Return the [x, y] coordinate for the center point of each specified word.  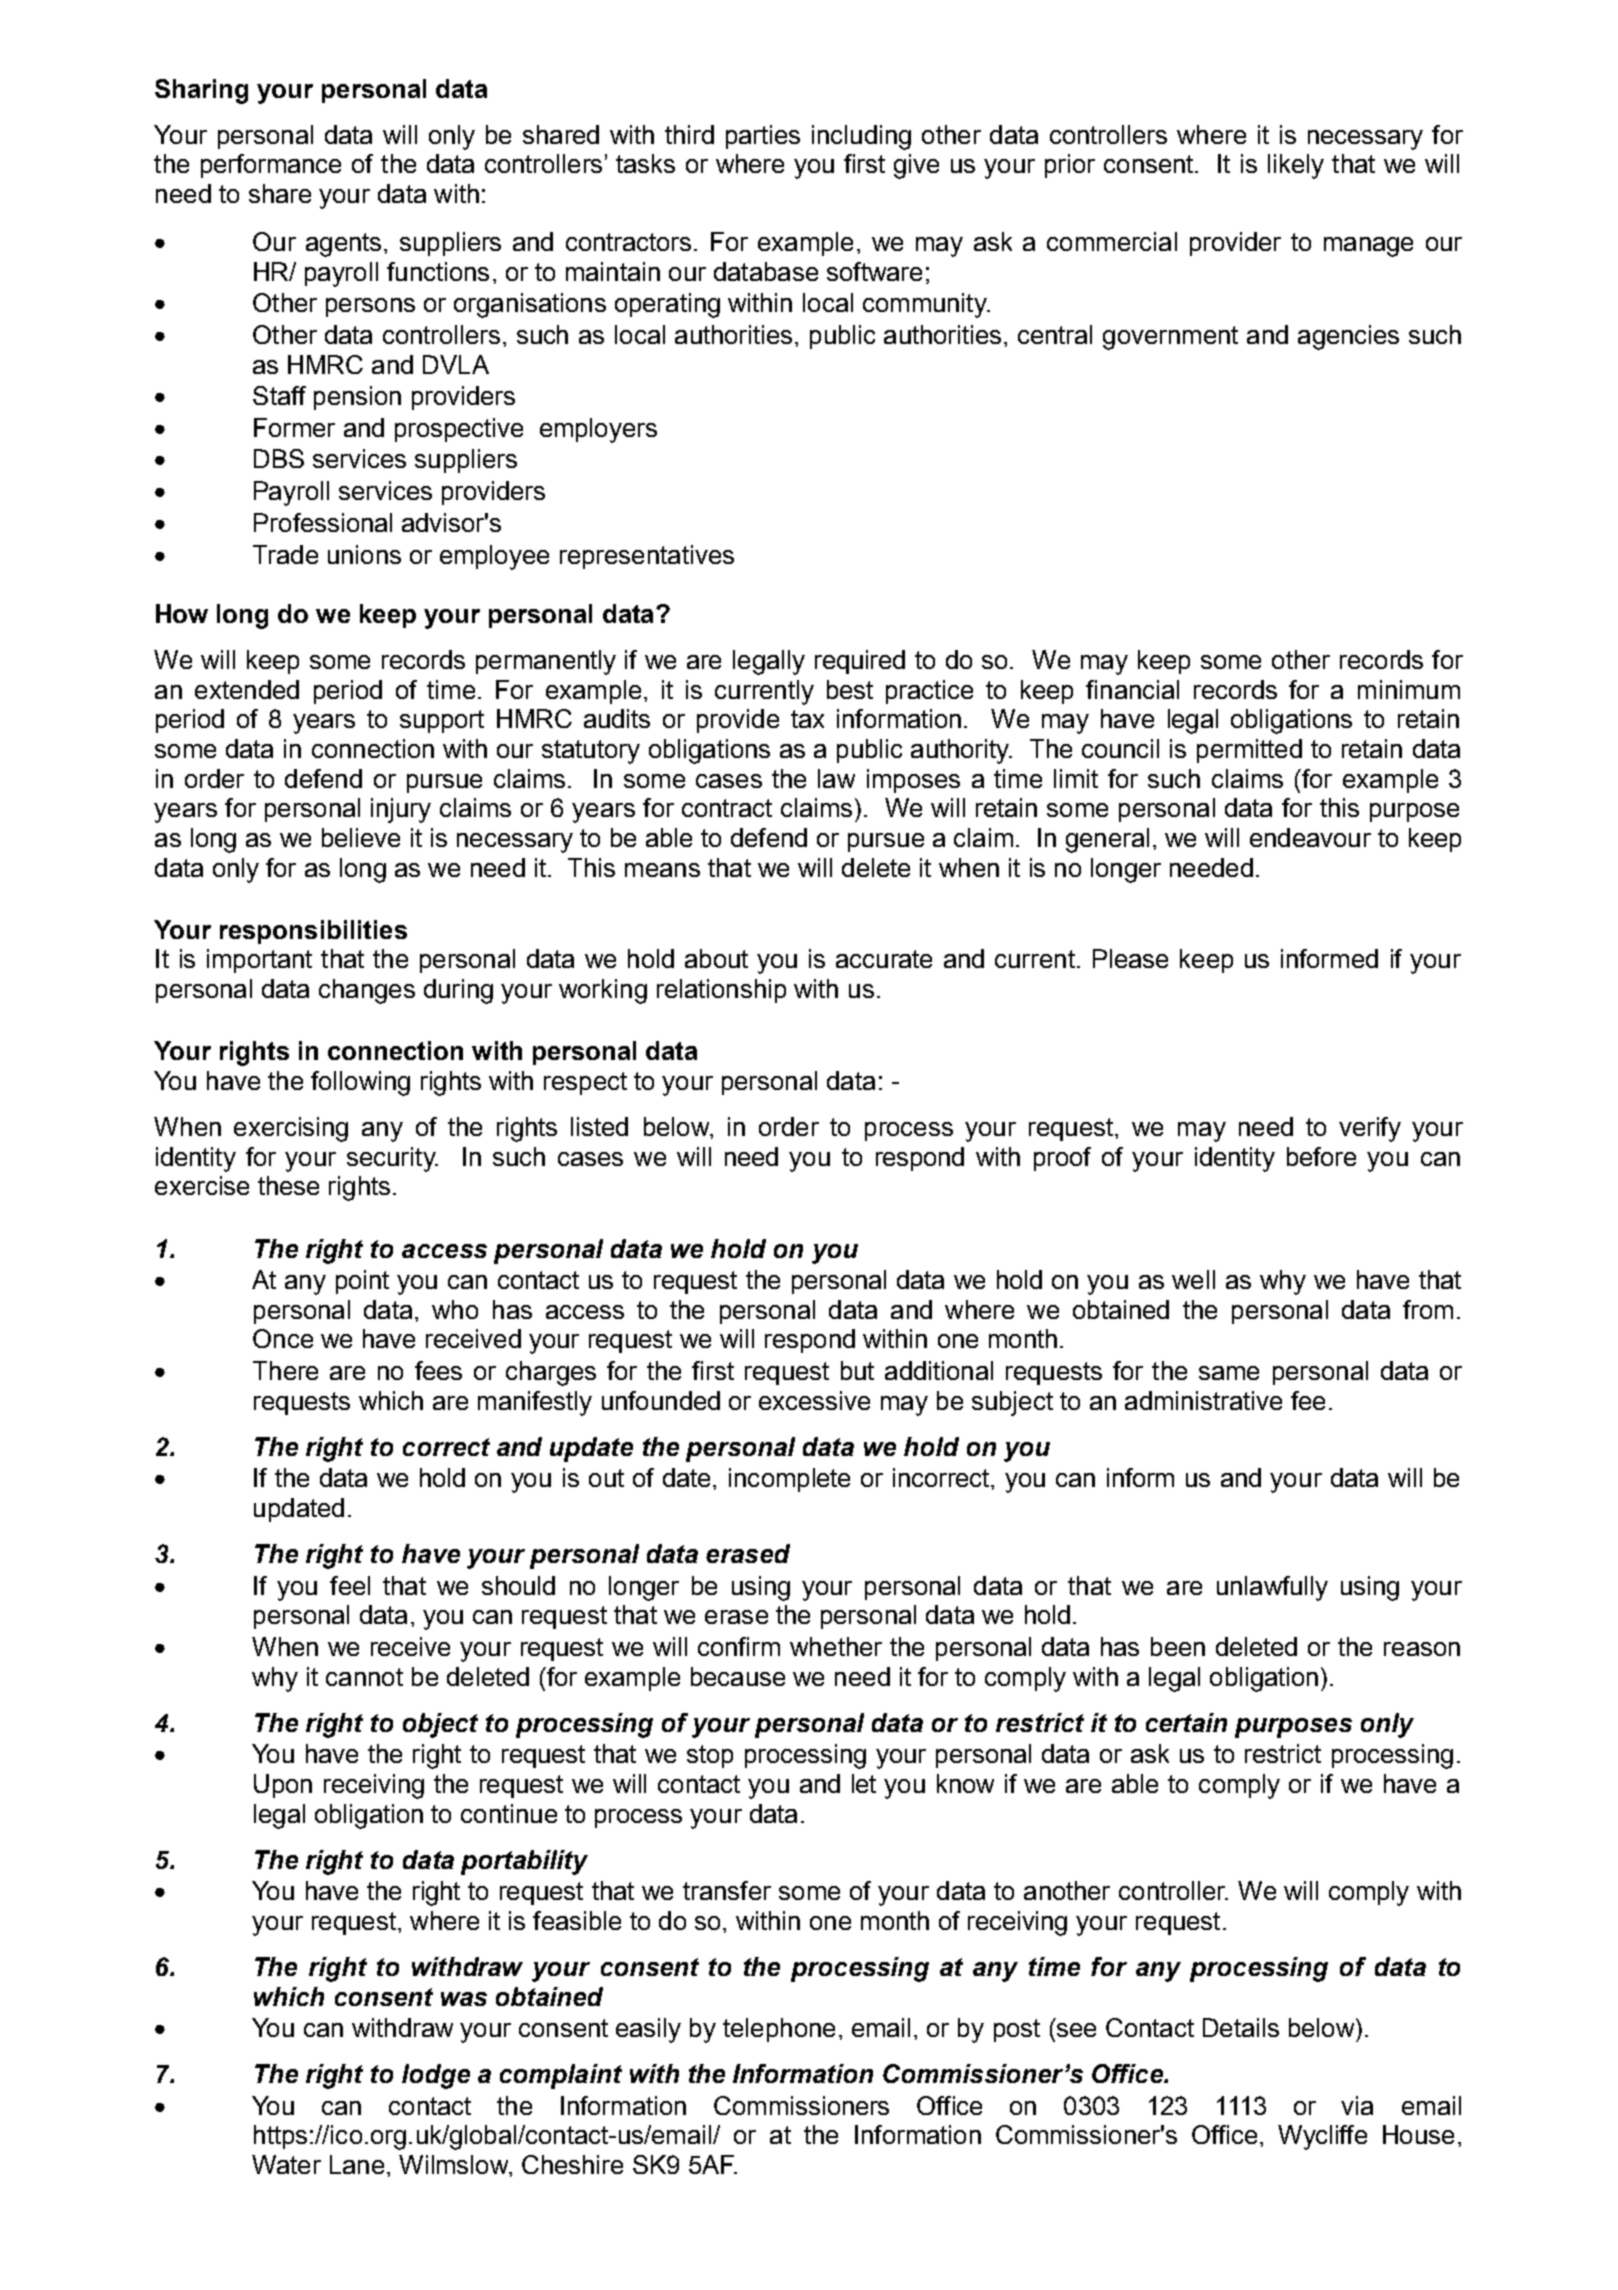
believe [361, 837]
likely [1296, 166]
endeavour [1310, 837]
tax [807, 719]
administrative [1203, 1400]
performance [271, 166]
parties [763, 137]
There [285, 1370]
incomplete [789, 1480]
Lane [357, 2164]
